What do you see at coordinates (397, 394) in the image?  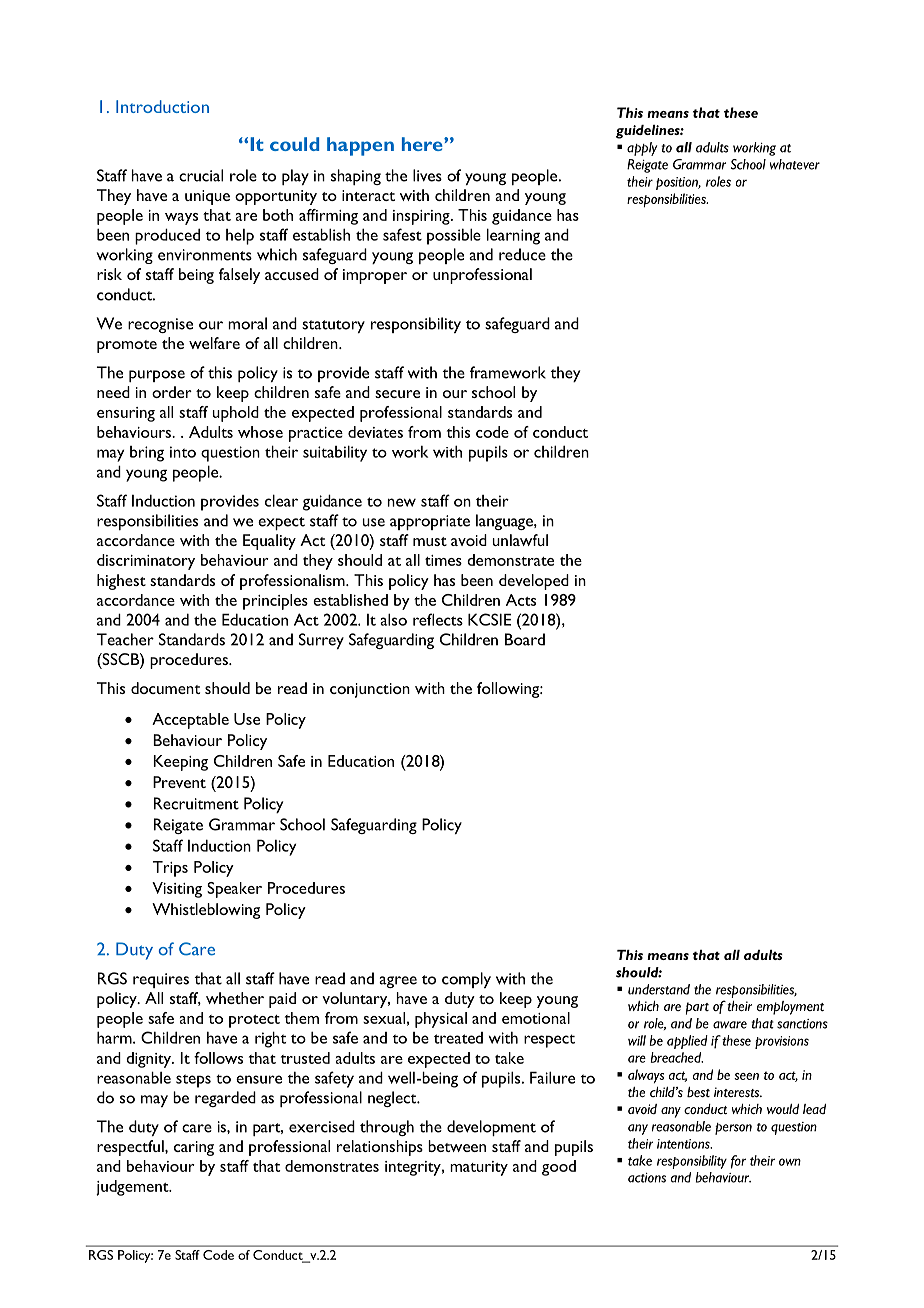 I see `secure` at bounding box center [397, 394].
